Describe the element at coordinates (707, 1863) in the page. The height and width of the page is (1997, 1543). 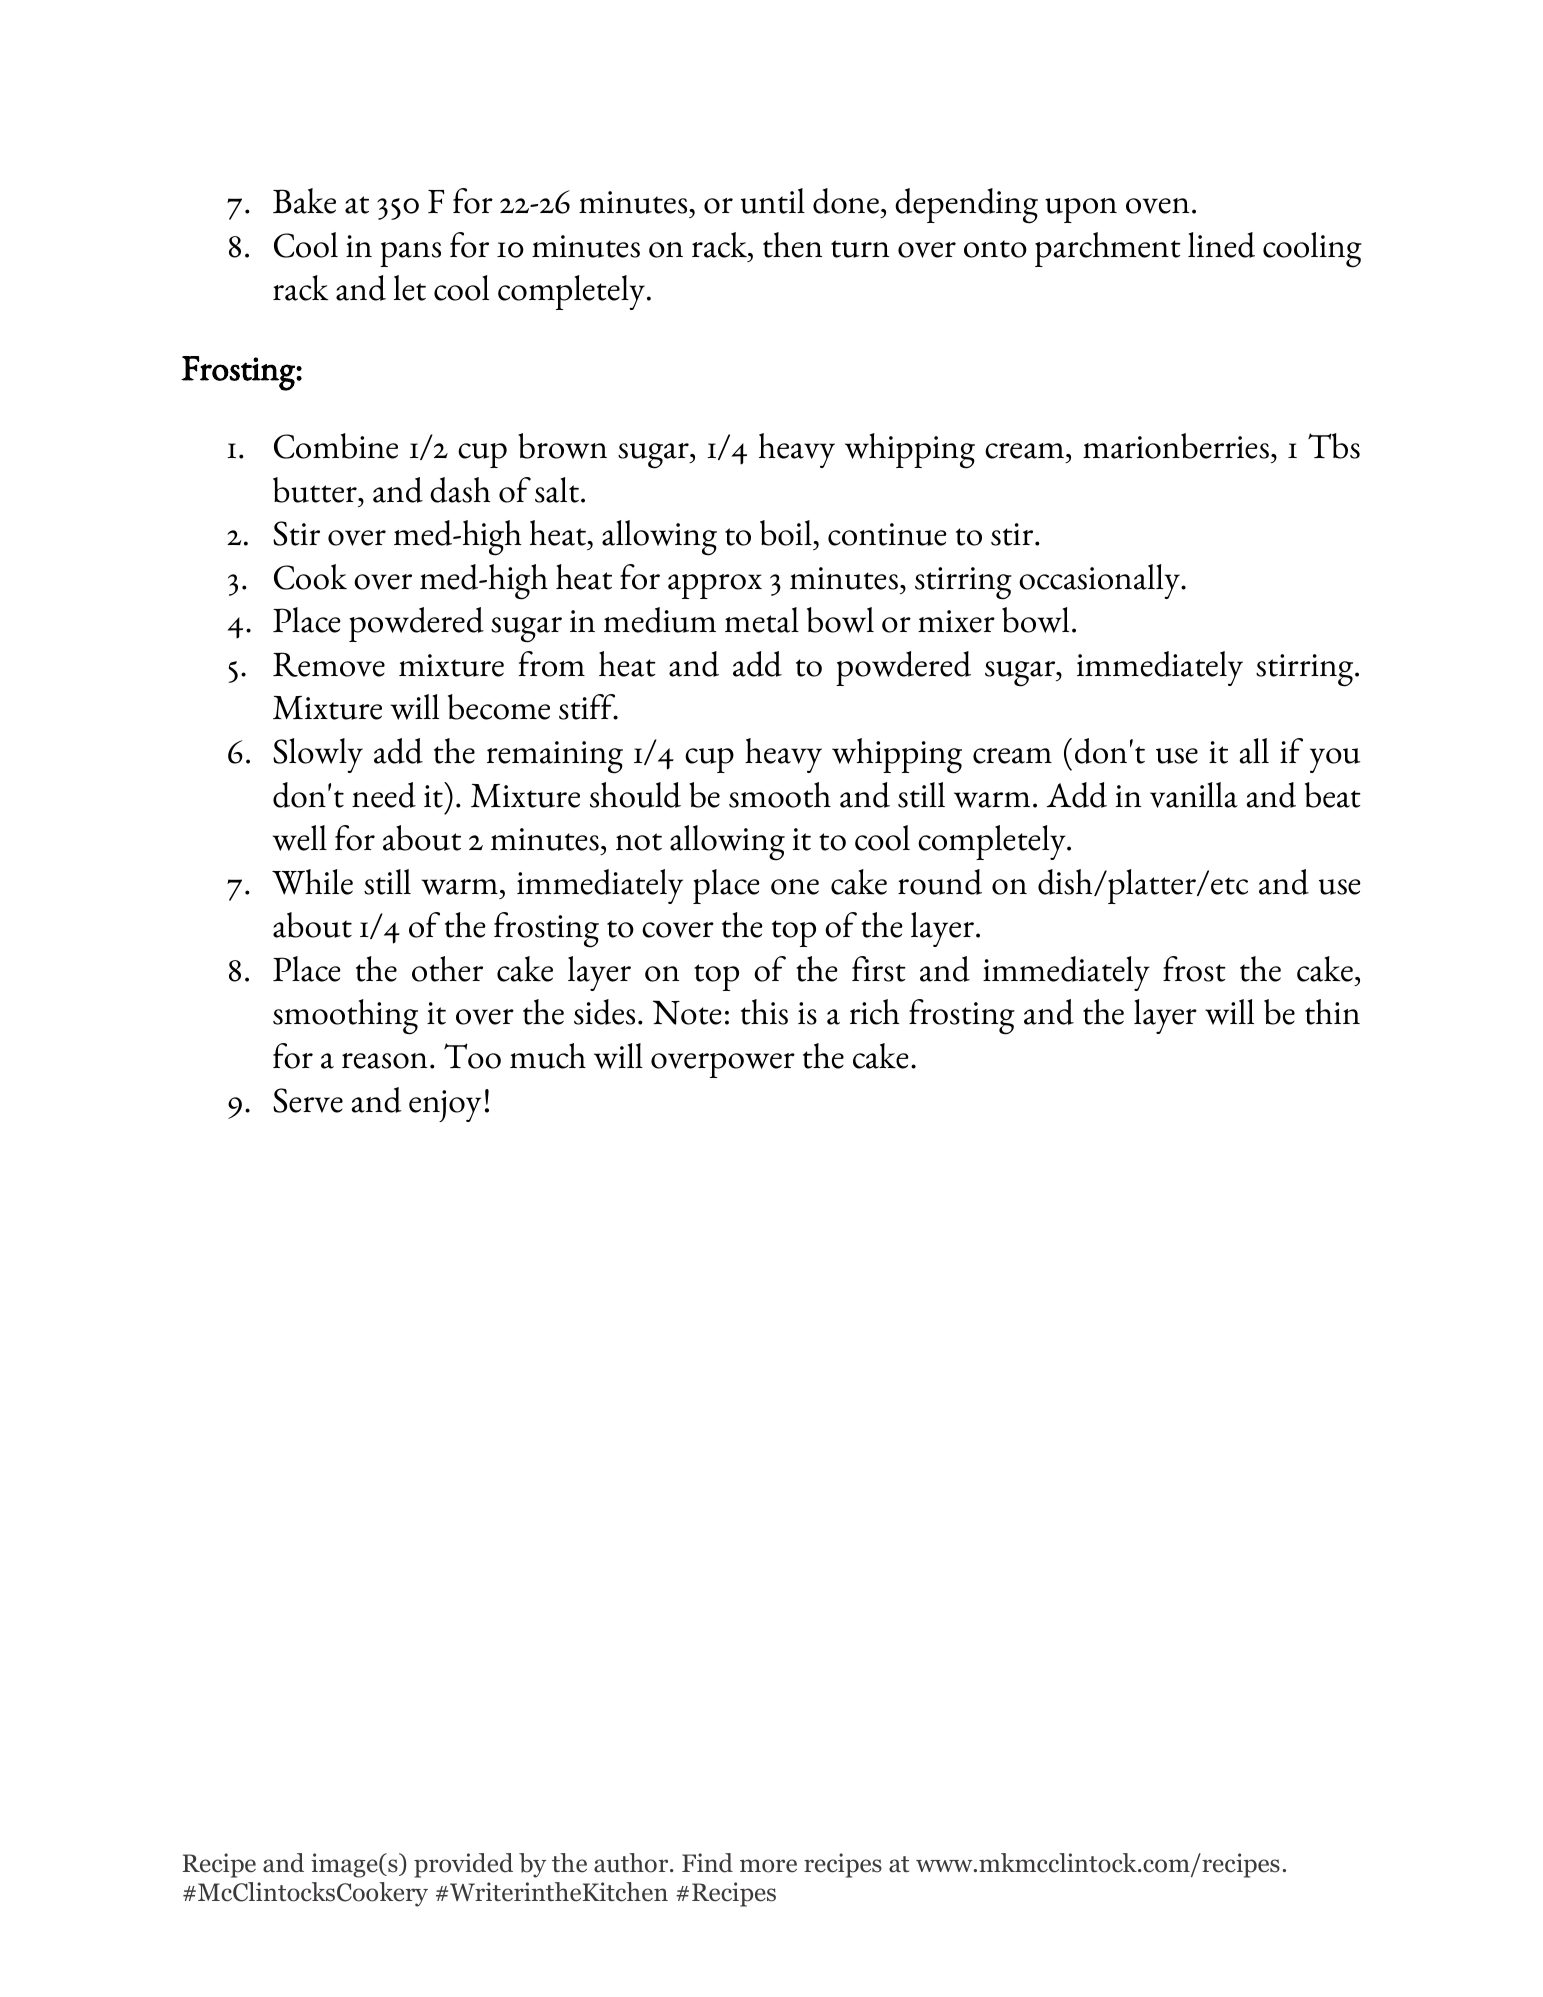
I see `Find` at that location.
